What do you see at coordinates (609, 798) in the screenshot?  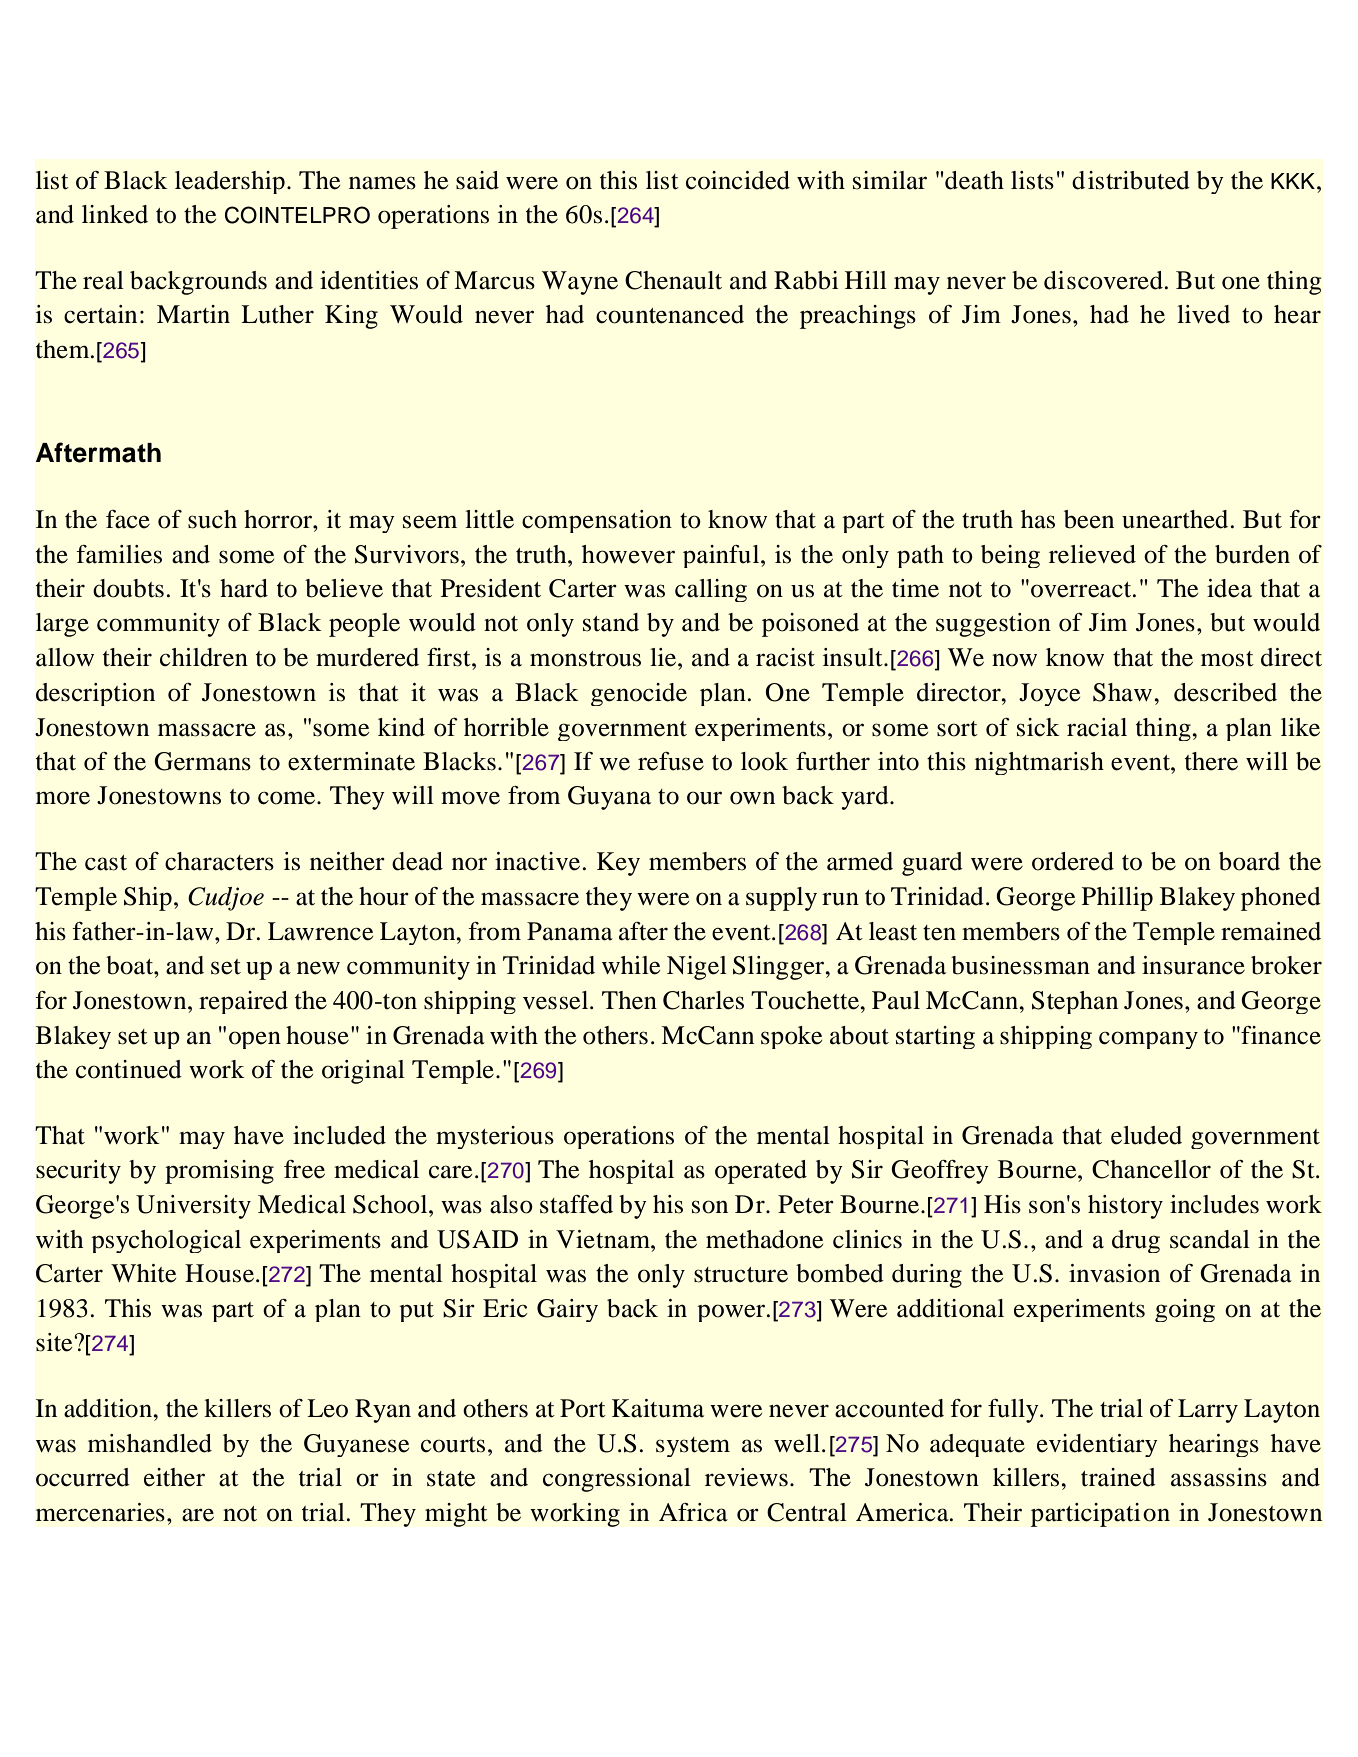 I see `Guyana` at bounding box center [609, 798].
